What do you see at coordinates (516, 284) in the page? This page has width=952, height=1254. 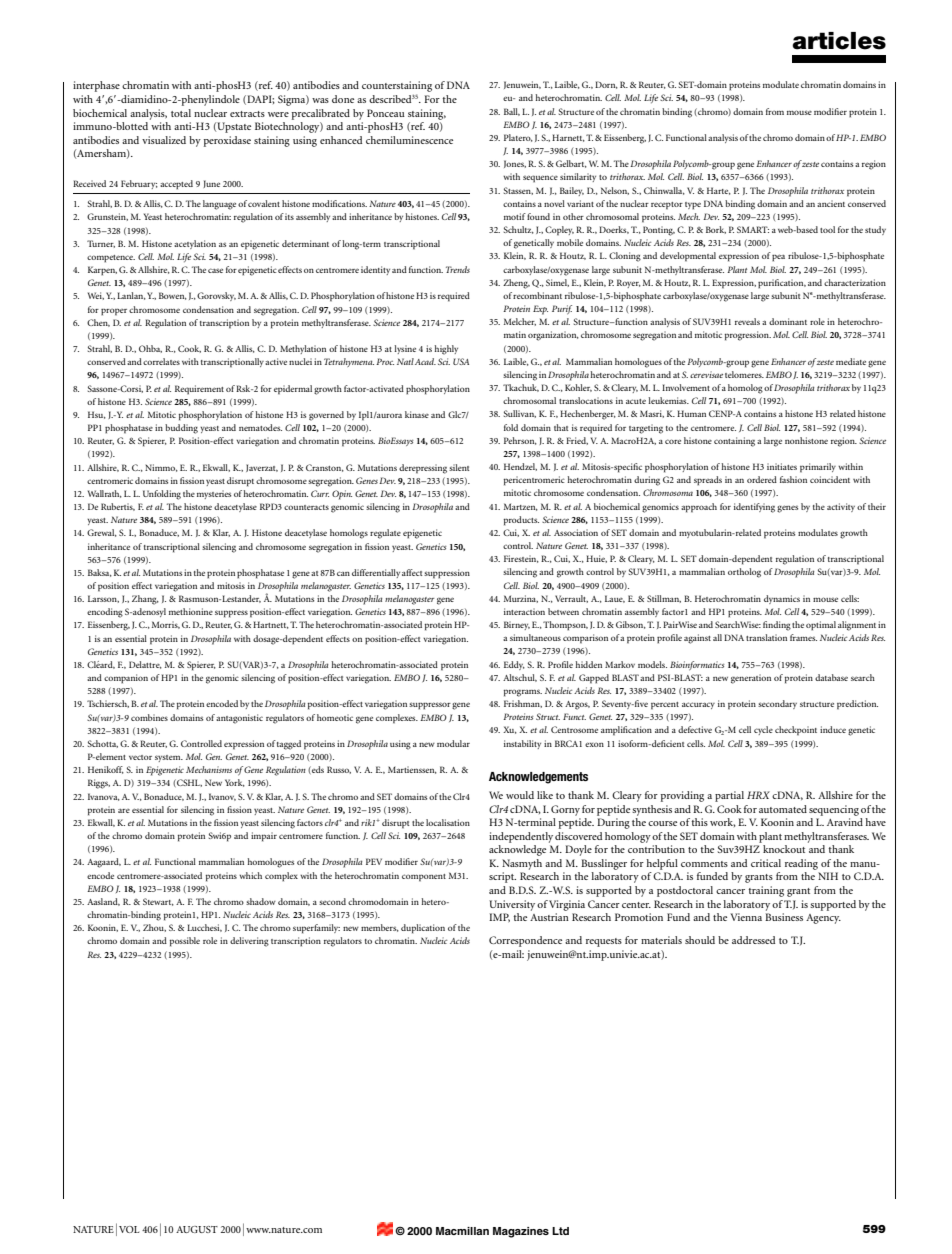 I see `Zheng` at bounding box center [516, 284].
